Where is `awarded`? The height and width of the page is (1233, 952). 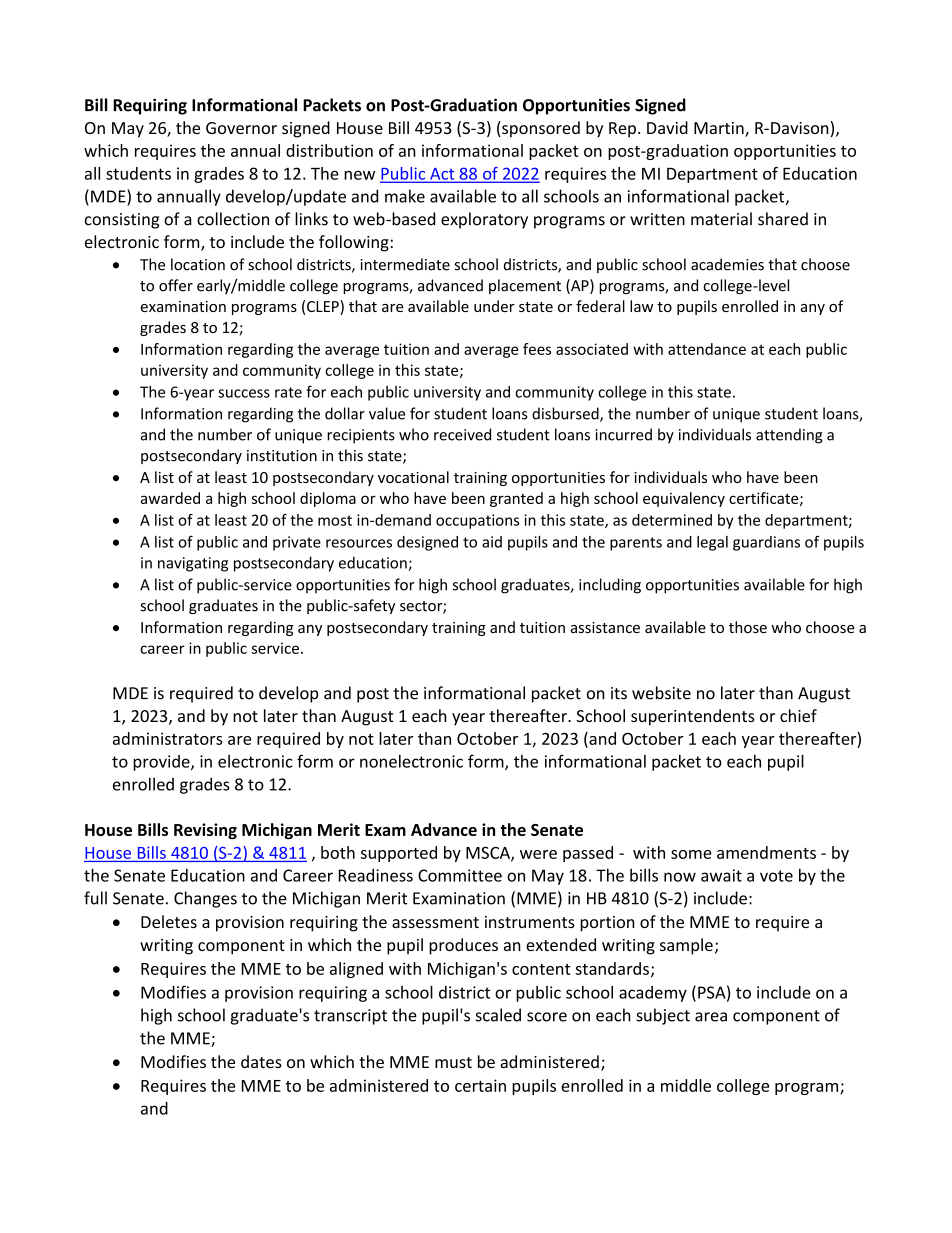 awarded is located at coordinates (170, 498).
